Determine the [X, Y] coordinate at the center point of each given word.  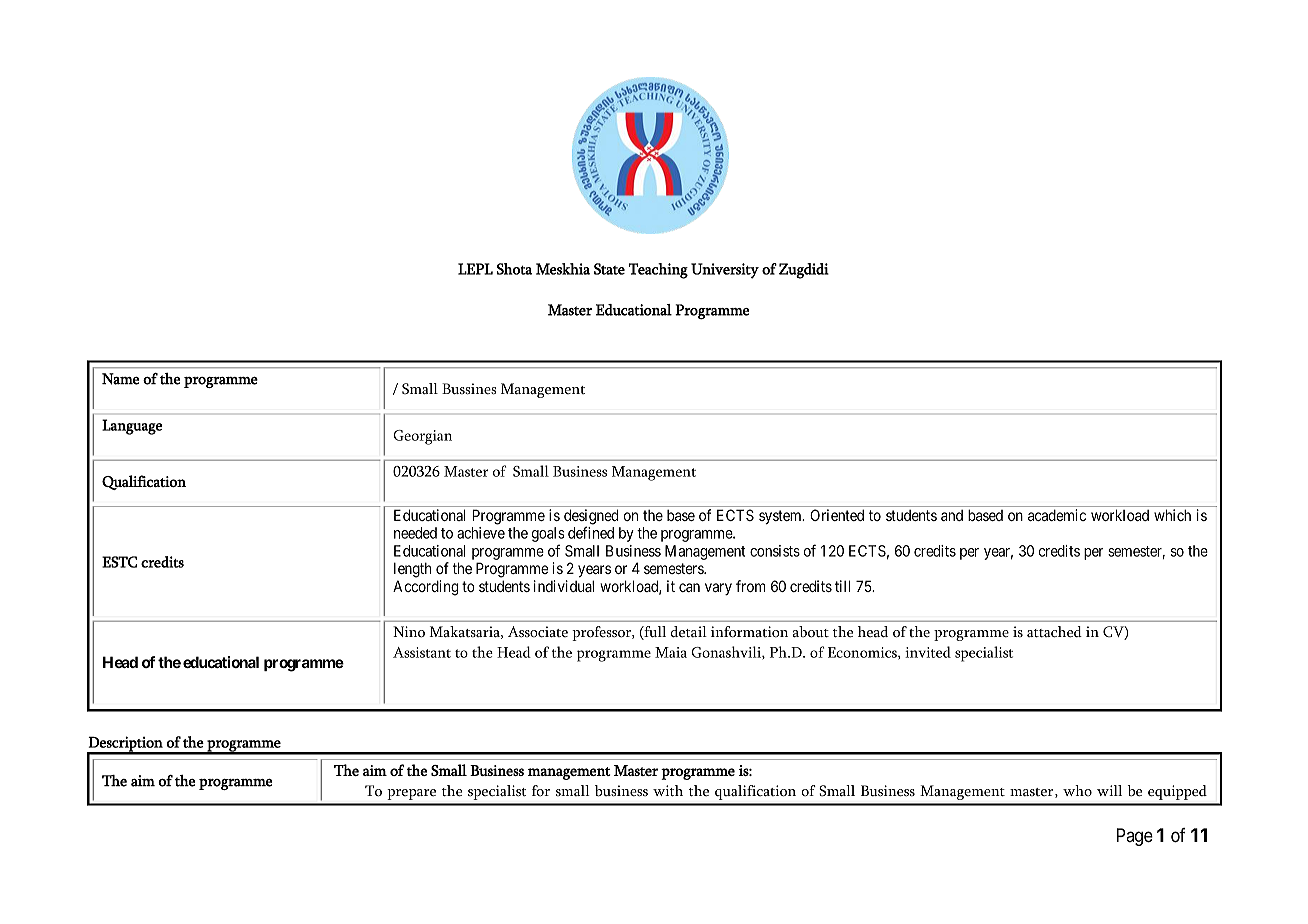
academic [1057, 515]
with [668, 791]
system [781, 517]
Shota [514, 269]
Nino [409, 632]
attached [1054, 632]
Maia [671, 652]
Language [132, 427]
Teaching [658, 271]
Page [1135, 837]
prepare [411, 794]
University [725, 271]
